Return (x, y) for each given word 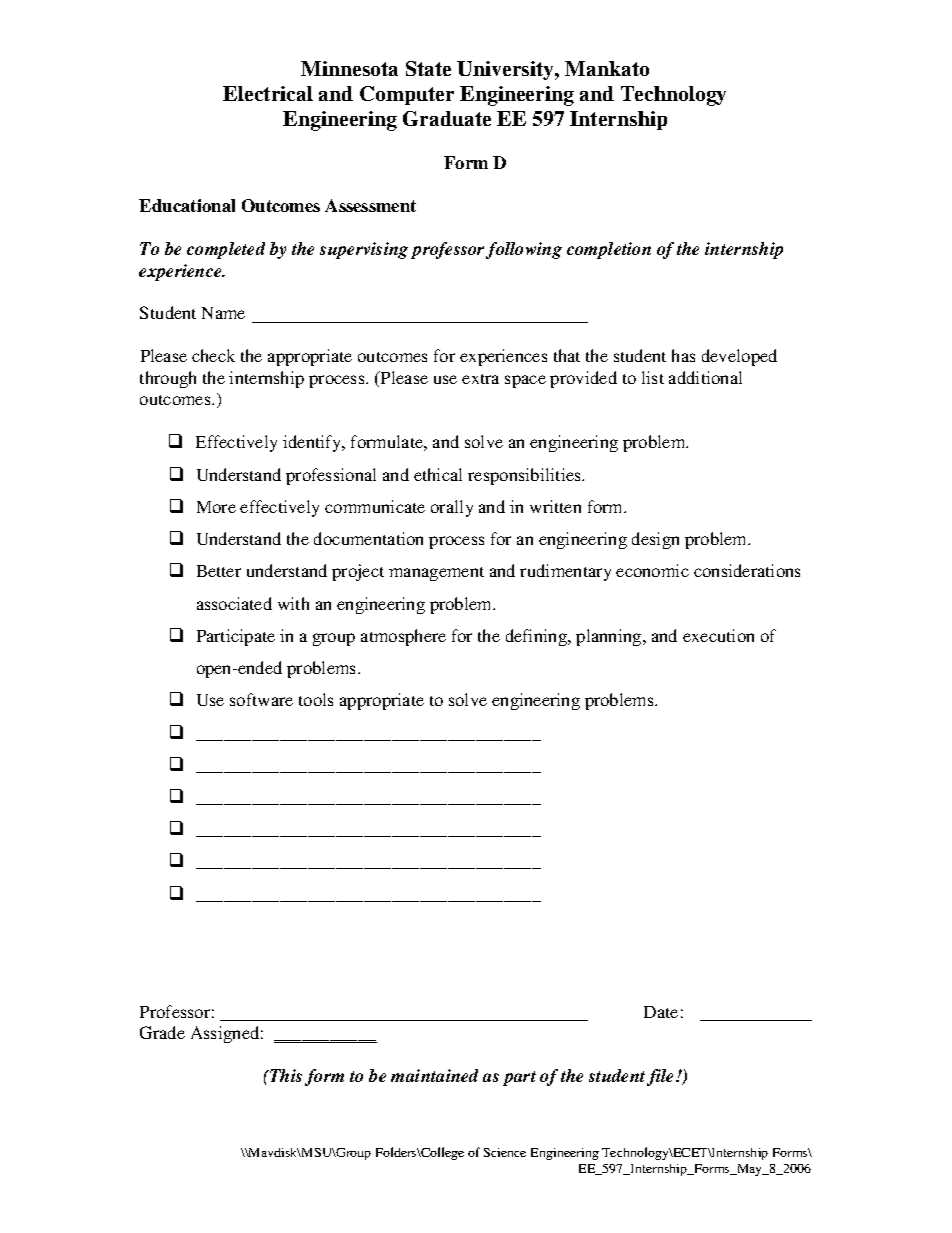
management (436, 574)
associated (234, 603)
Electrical (268, 93)
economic (652, 570)
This (285, 1075)
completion (609, 250)
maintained (434, 1075)
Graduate (447, 118)
